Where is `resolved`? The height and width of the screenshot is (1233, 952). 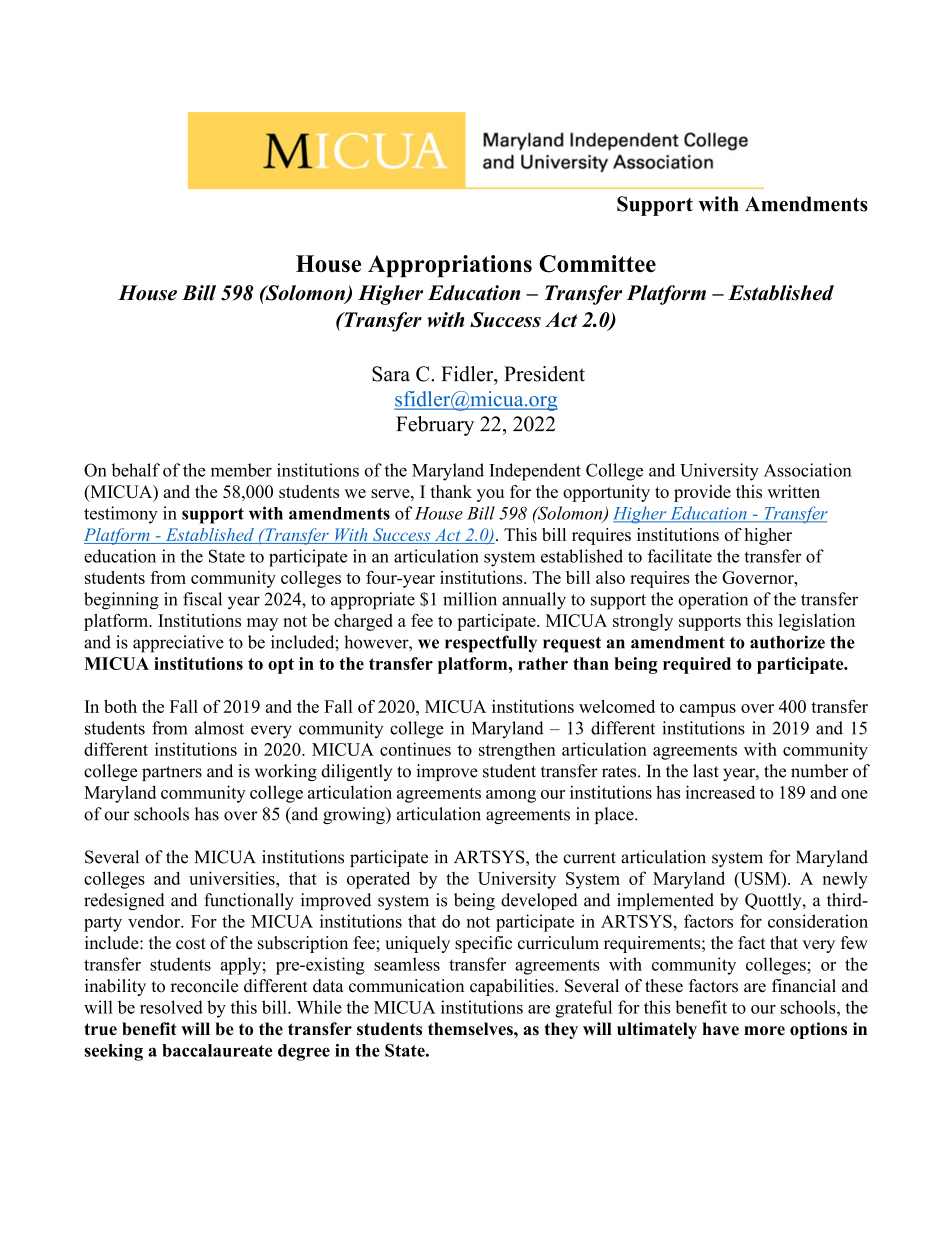 resolved is located at coordinates (171, 1007).
